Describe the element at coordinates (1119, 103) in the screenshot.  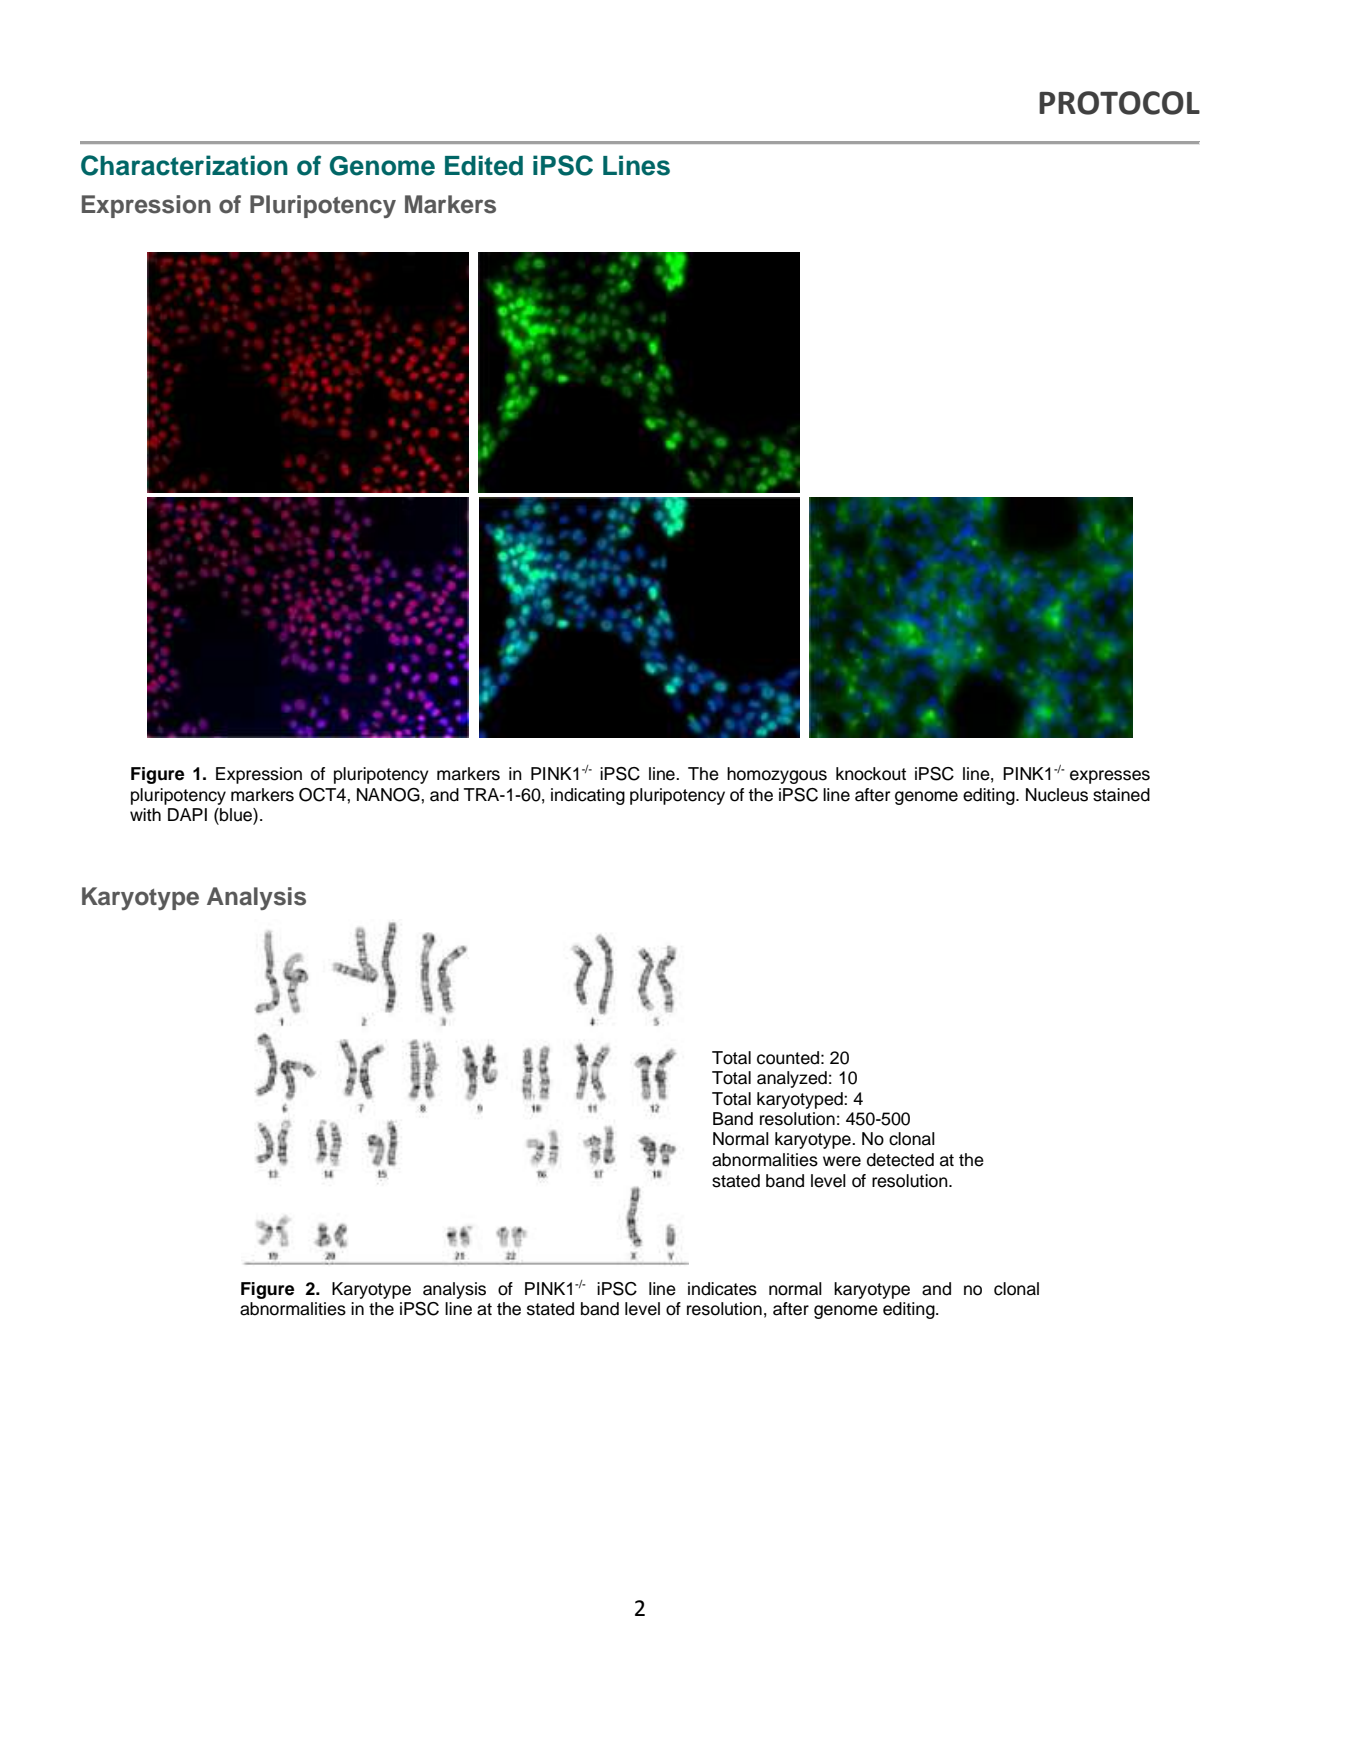
I see `PROTOCOL` at that location.
